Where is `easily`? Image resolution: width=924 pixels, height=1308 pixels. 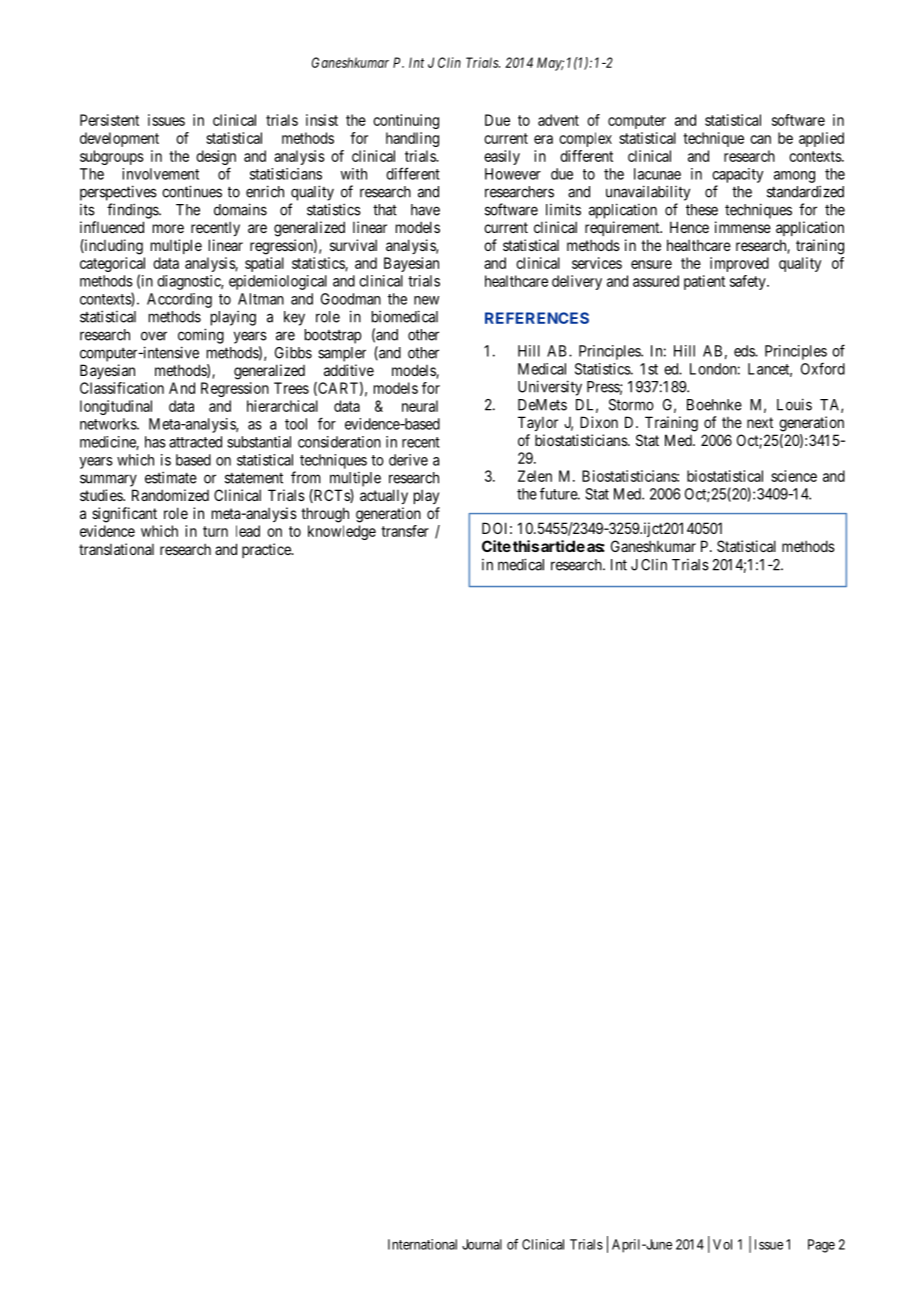
easily is located at coordinates (502, 157).
